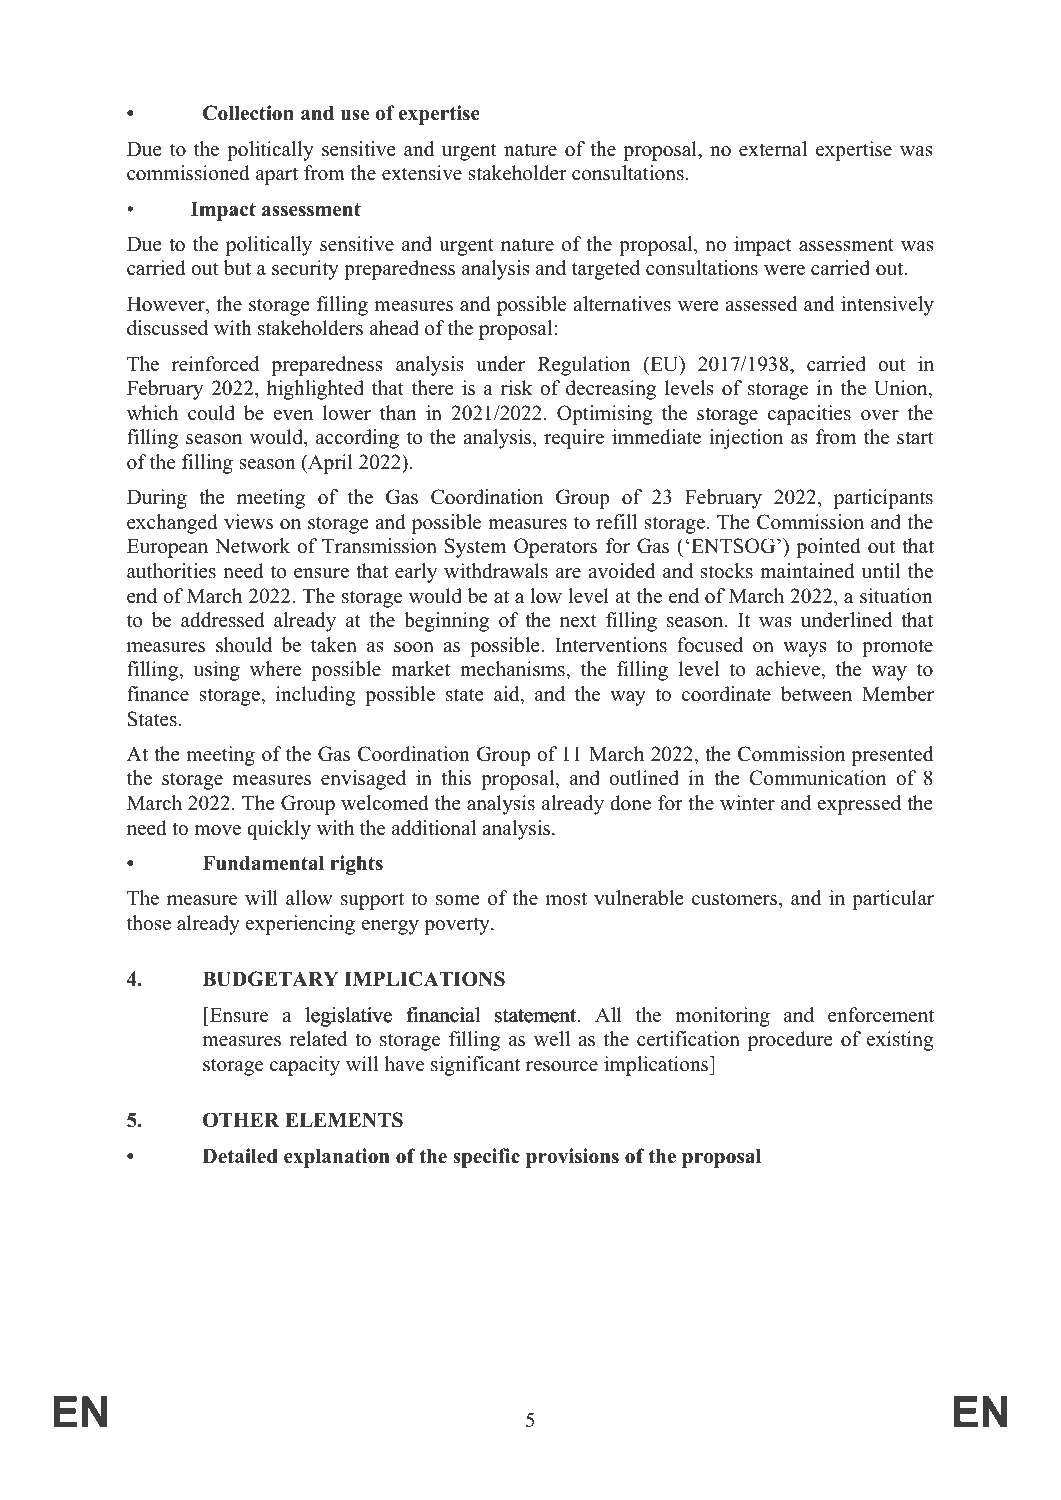  What do you see at coordinates (422, 173) in the screenshot?
I see `extensive` at bounding box center [422, 173].
